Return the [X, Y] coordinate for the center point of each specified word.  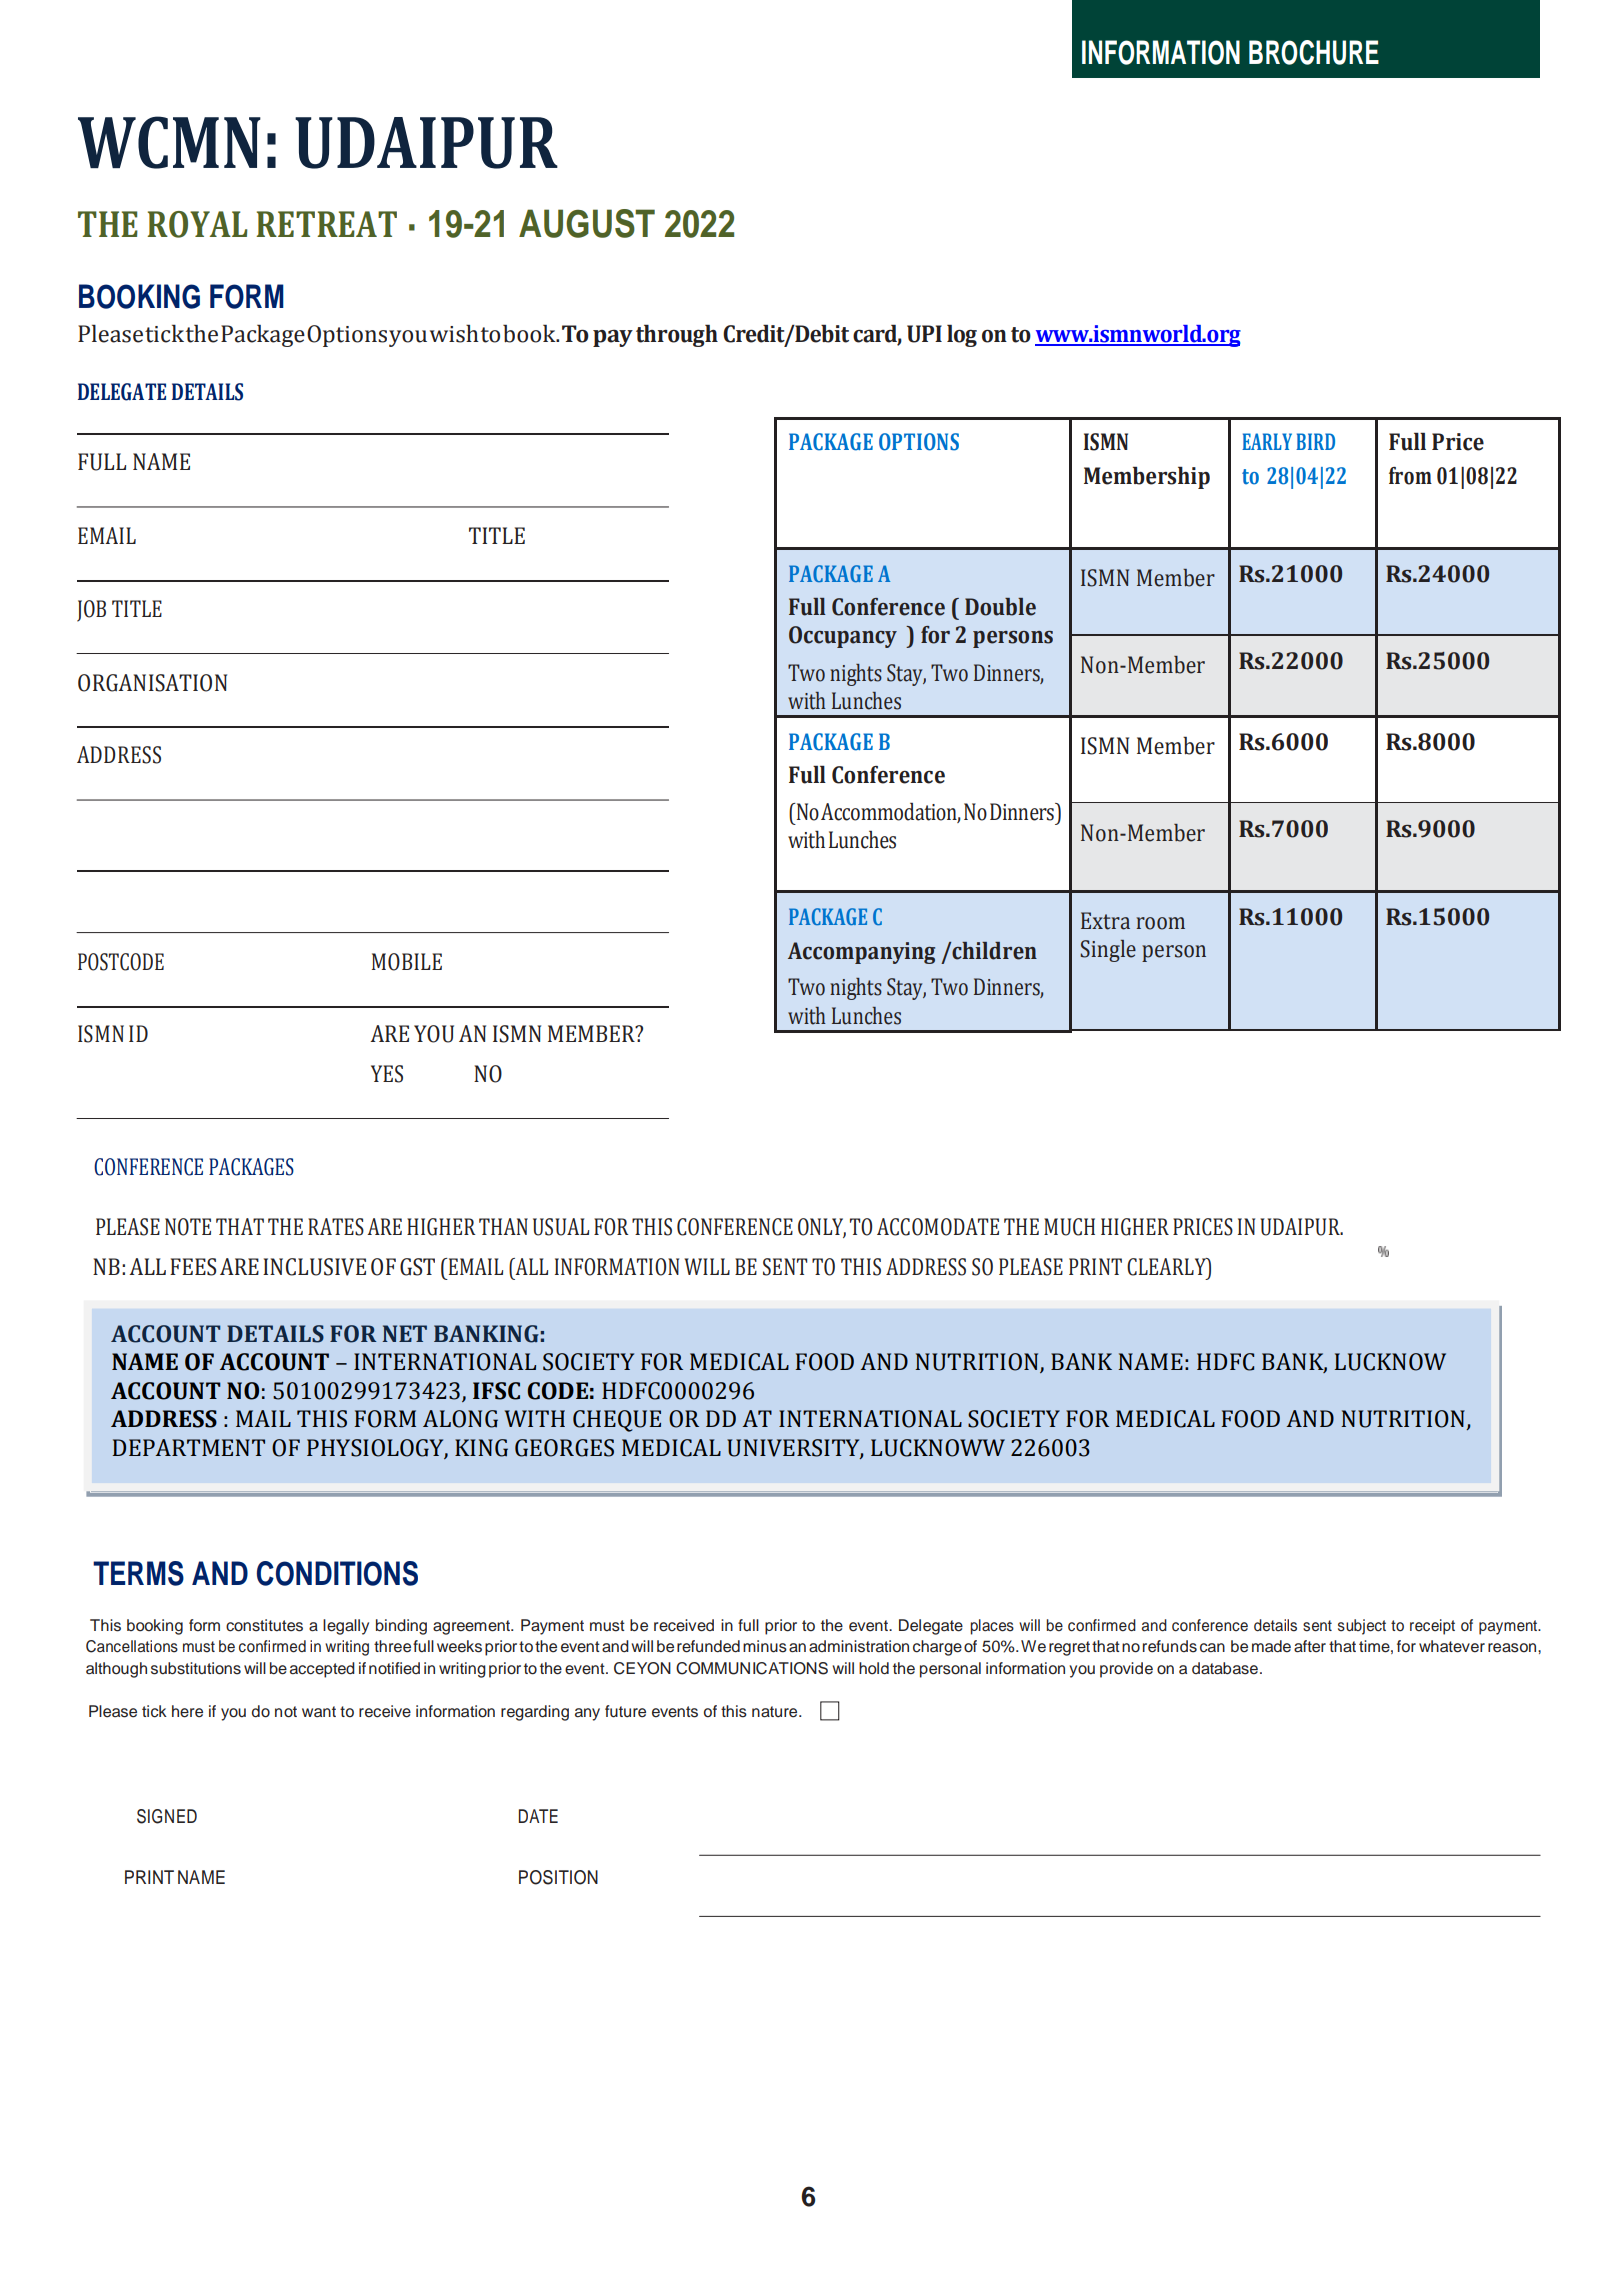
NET [405, 1333]
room [1160, 923]
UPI [924, 334]
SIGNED [167, 1816]
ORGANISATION [152, 683]
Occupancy [843, 637]
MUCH [1069, 1227]
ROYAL [197, 224]
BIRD [1315, 441]
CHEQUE [617, 1421]
